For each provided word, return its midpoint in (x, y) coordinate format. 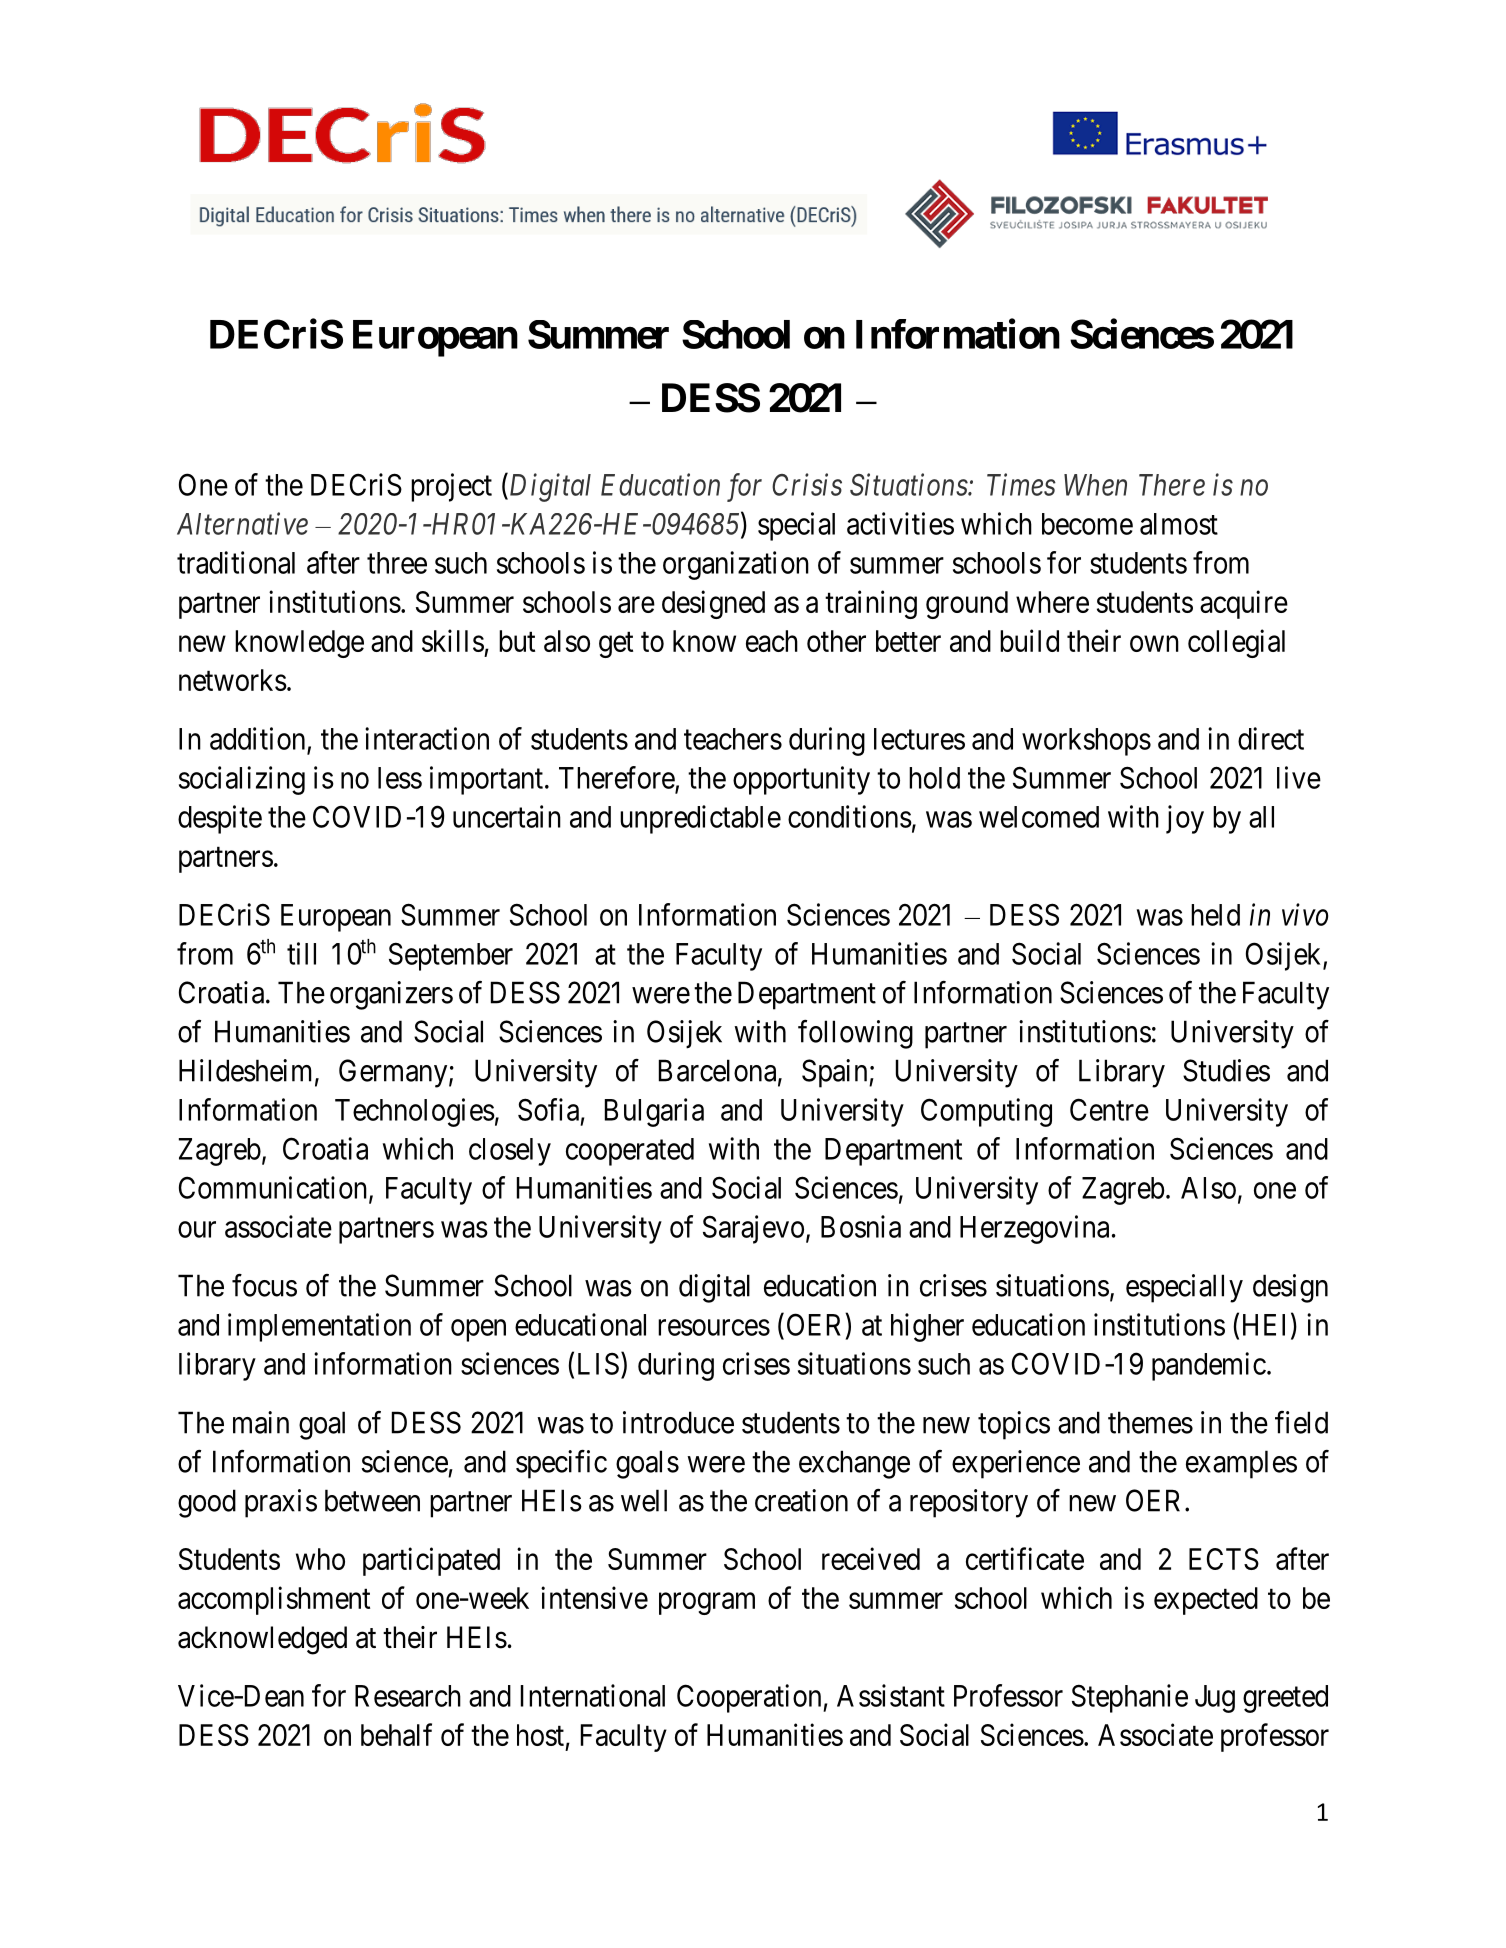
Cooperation (750, 1698)
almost (1179, 524)
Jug (1215, 1699)
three (397, 563)
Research (408, 1696)
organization (736, 565)
